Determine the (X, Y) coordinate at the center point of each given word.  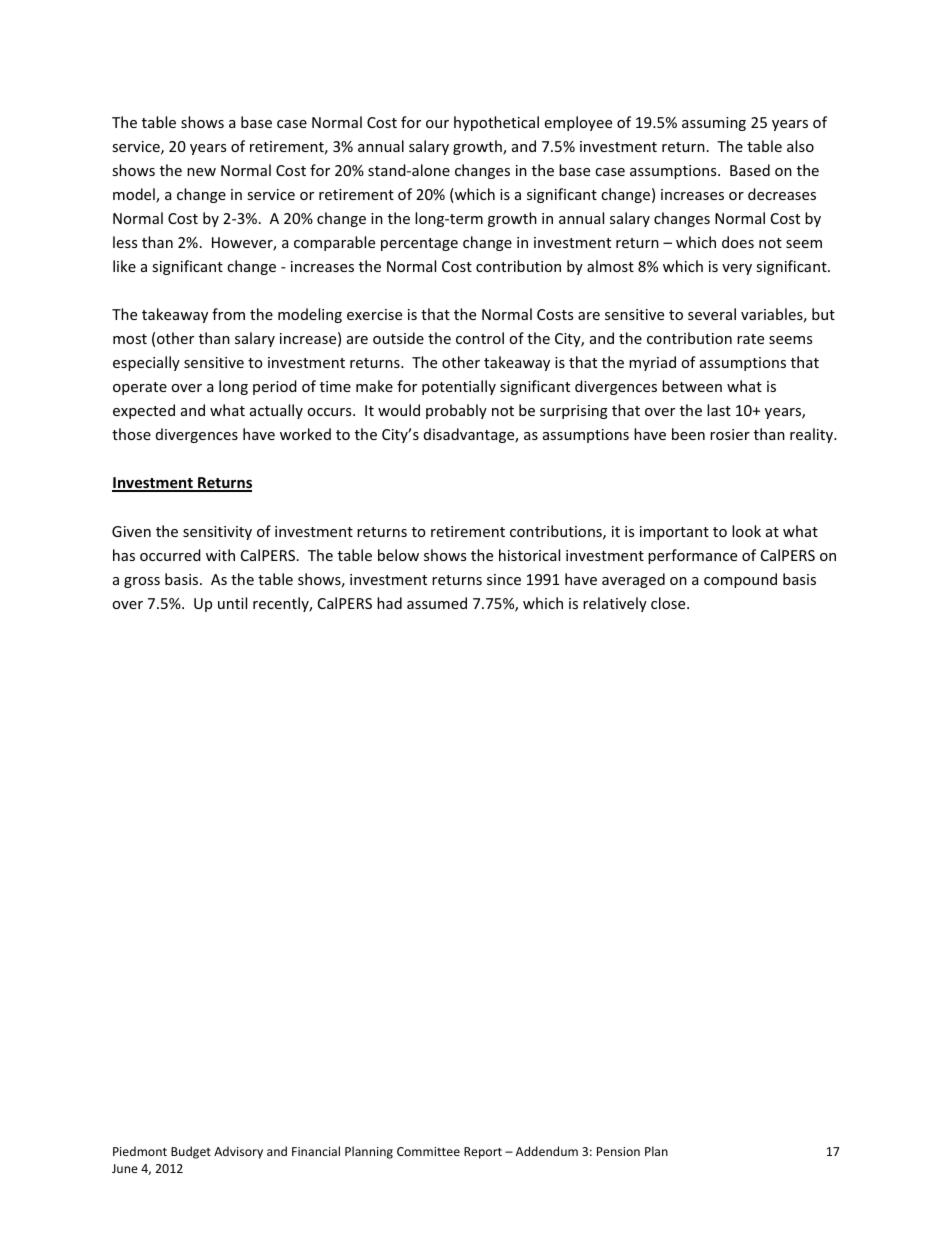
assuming (714, 124)
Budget (191, 1152)
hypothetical (496, 123)
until (232, 603)
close (669, 603)
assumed (437, 603)
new (201, 172)
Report (483, 1153)
